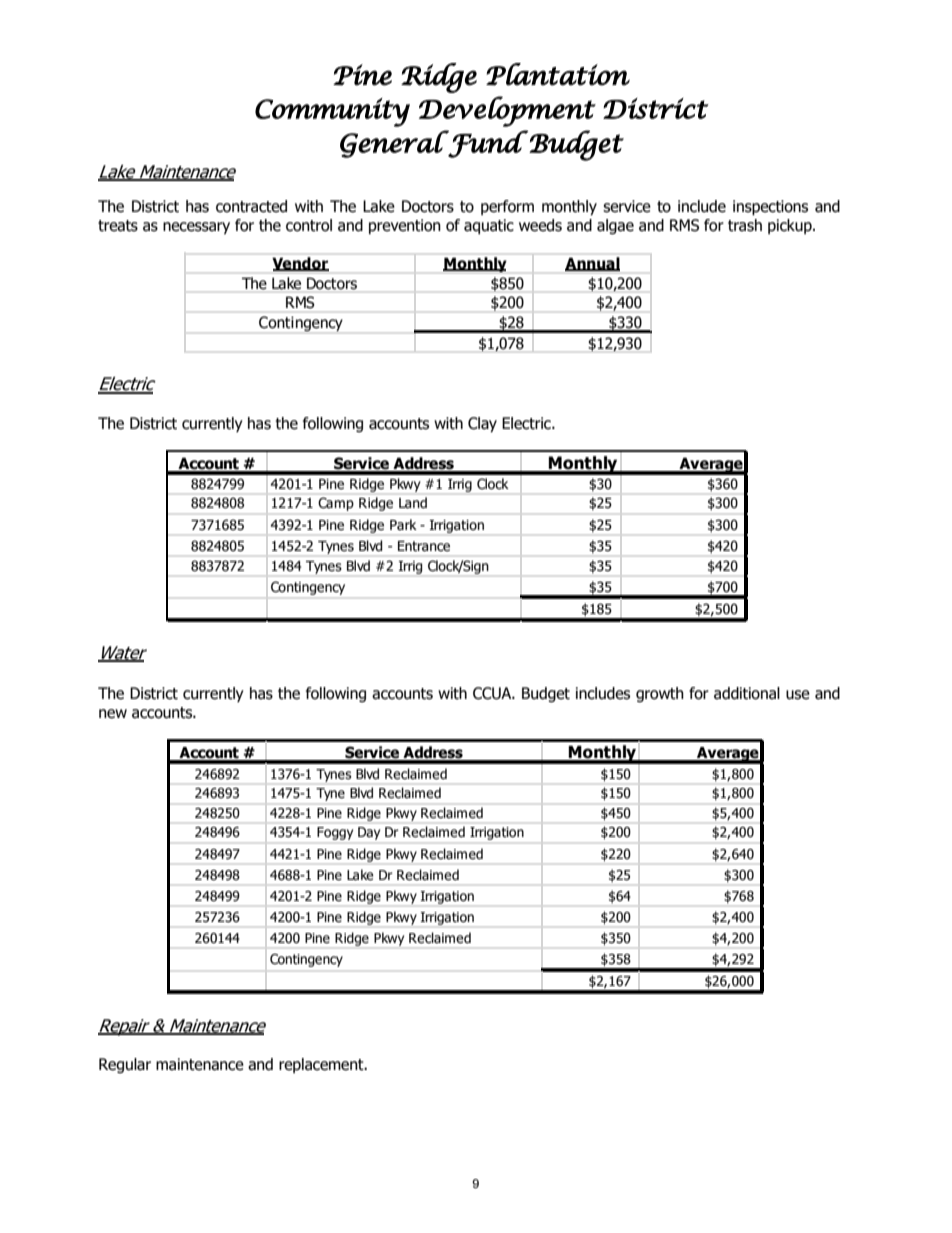 The image size is (952, 1233). Describe the element at coordinates (125, 1065) in the page. I see `Regular` at that location.
